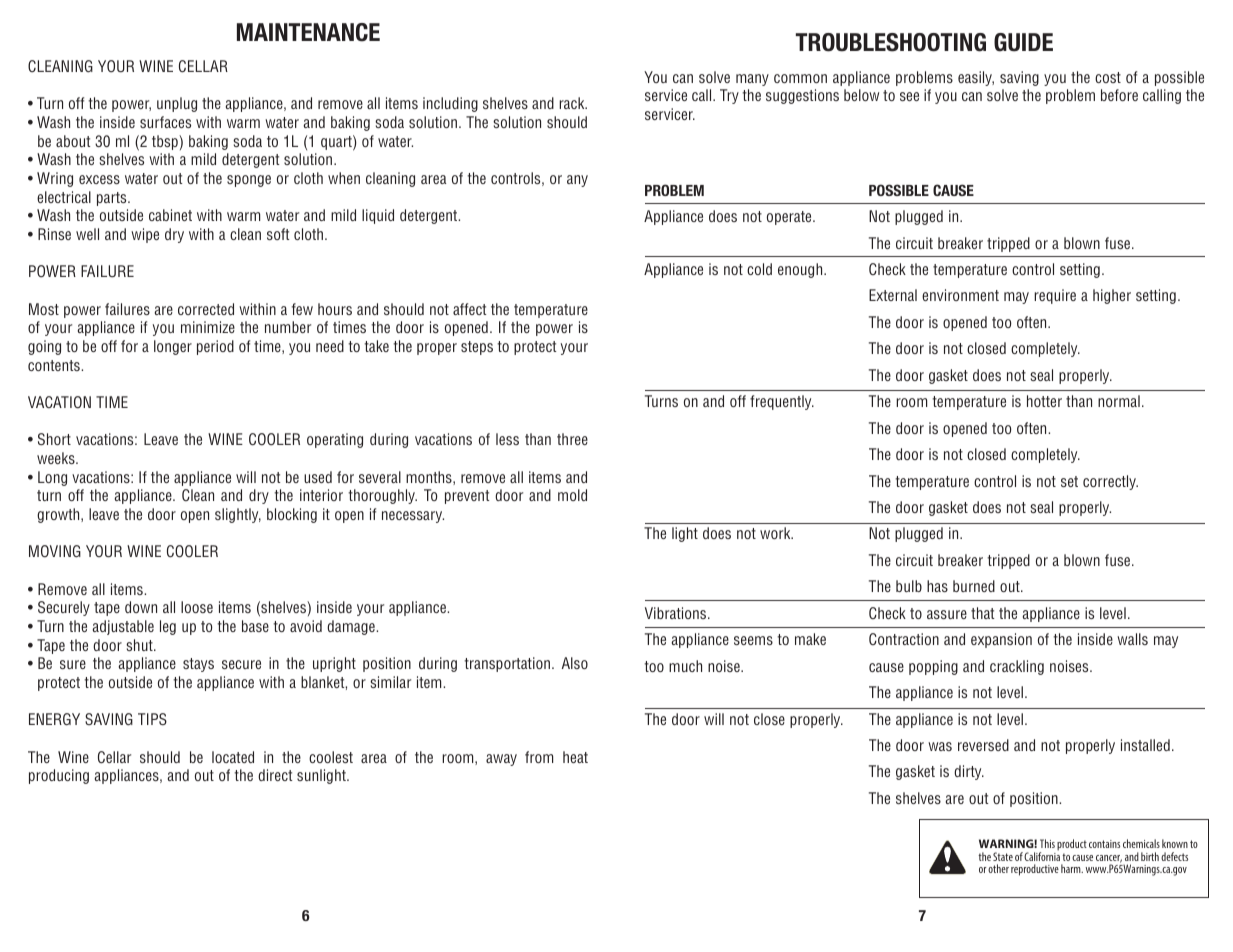 The image size is (1233, 952). I want to click on burned, so click(974, 586).
